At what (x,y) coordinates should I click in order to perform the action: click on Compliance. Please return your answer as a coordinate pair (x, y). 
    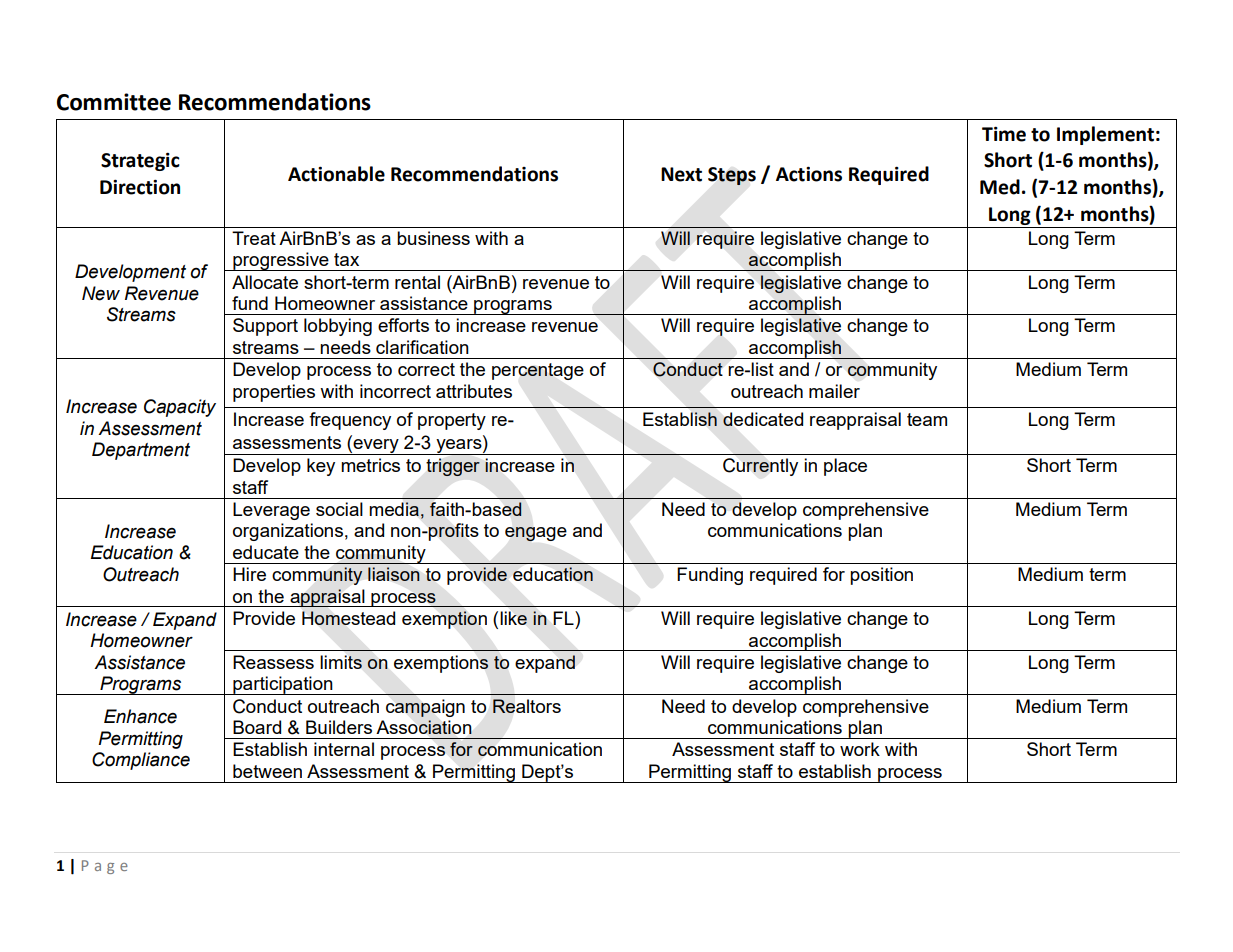
    Looking at the image, I should click on (141, 761).
